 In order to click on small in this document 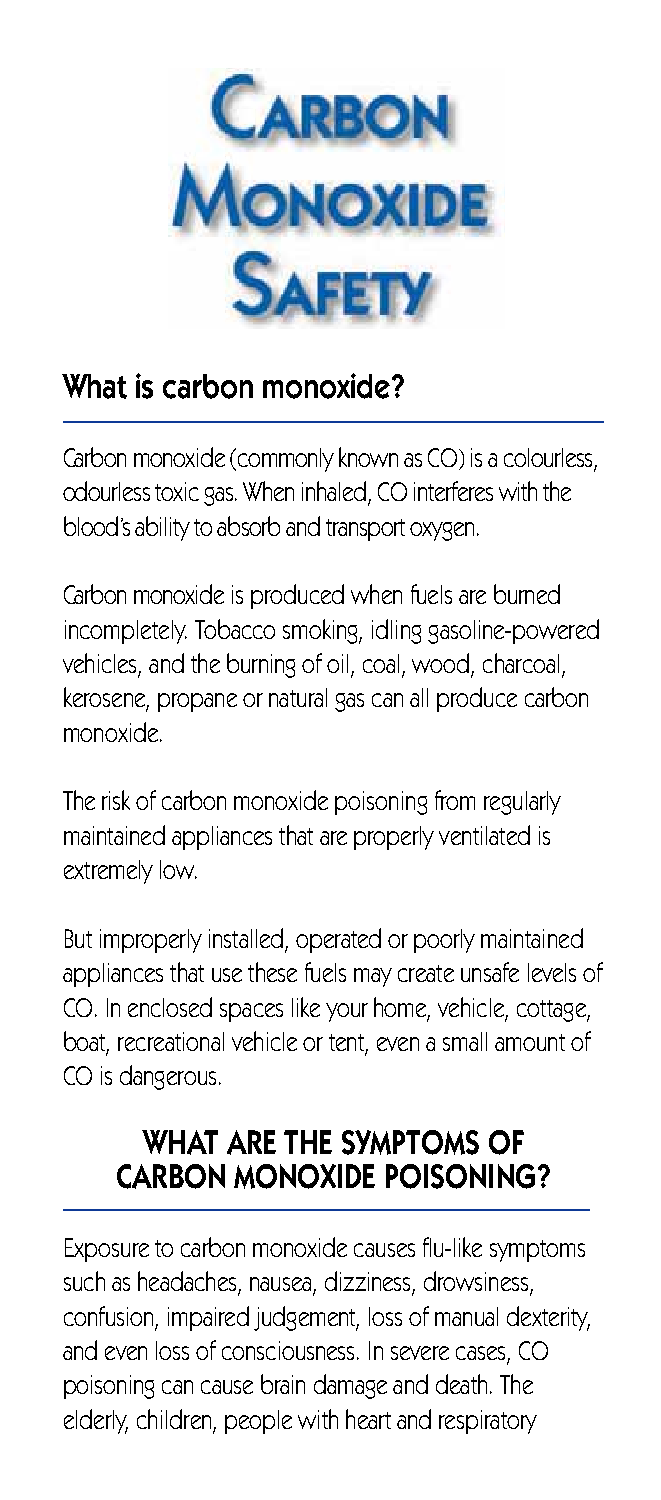, I will do `click(465, 1041)`.
